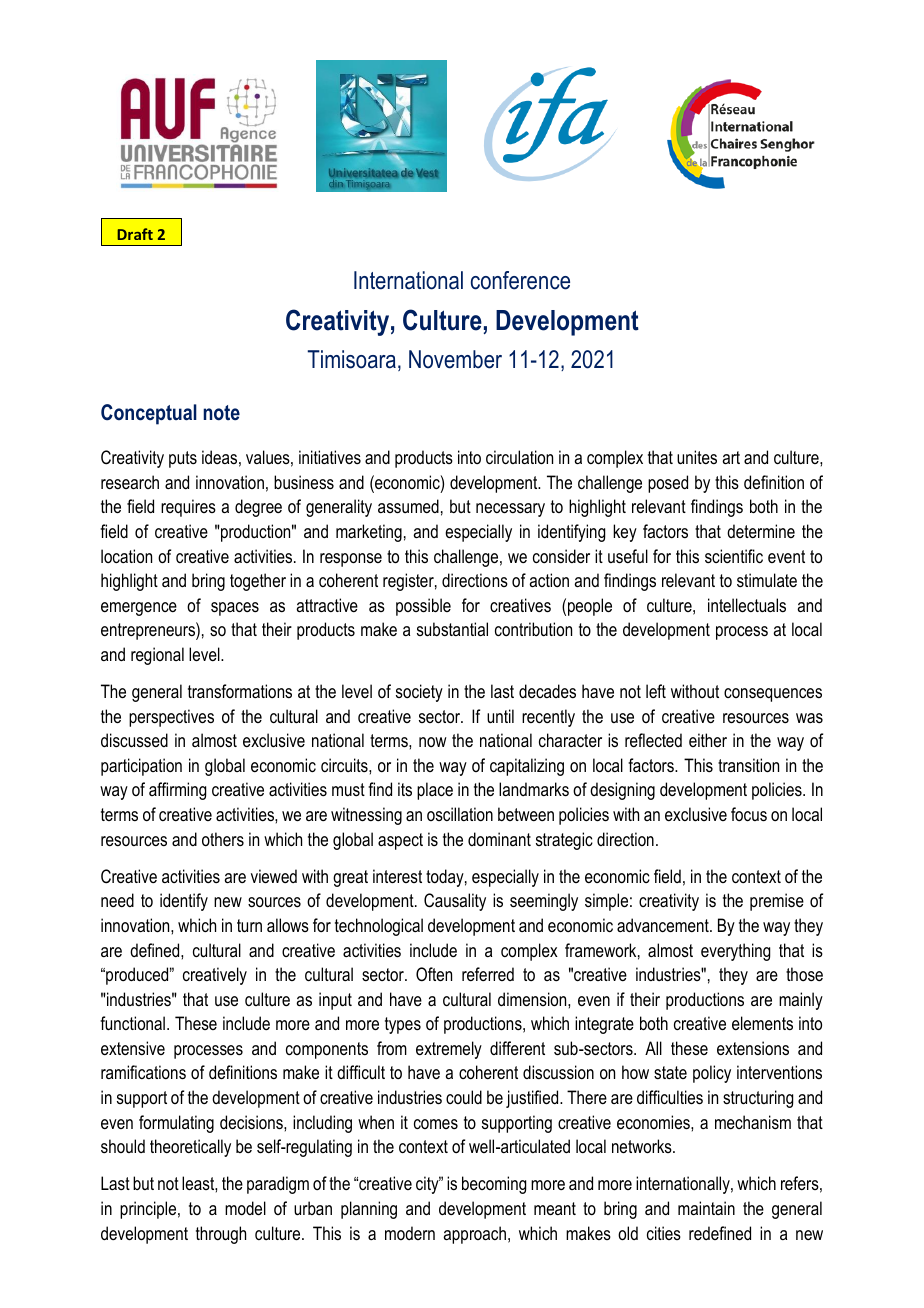 The width and height of the document is (924, 1308). I want to click on unites, so click(697, 457).
